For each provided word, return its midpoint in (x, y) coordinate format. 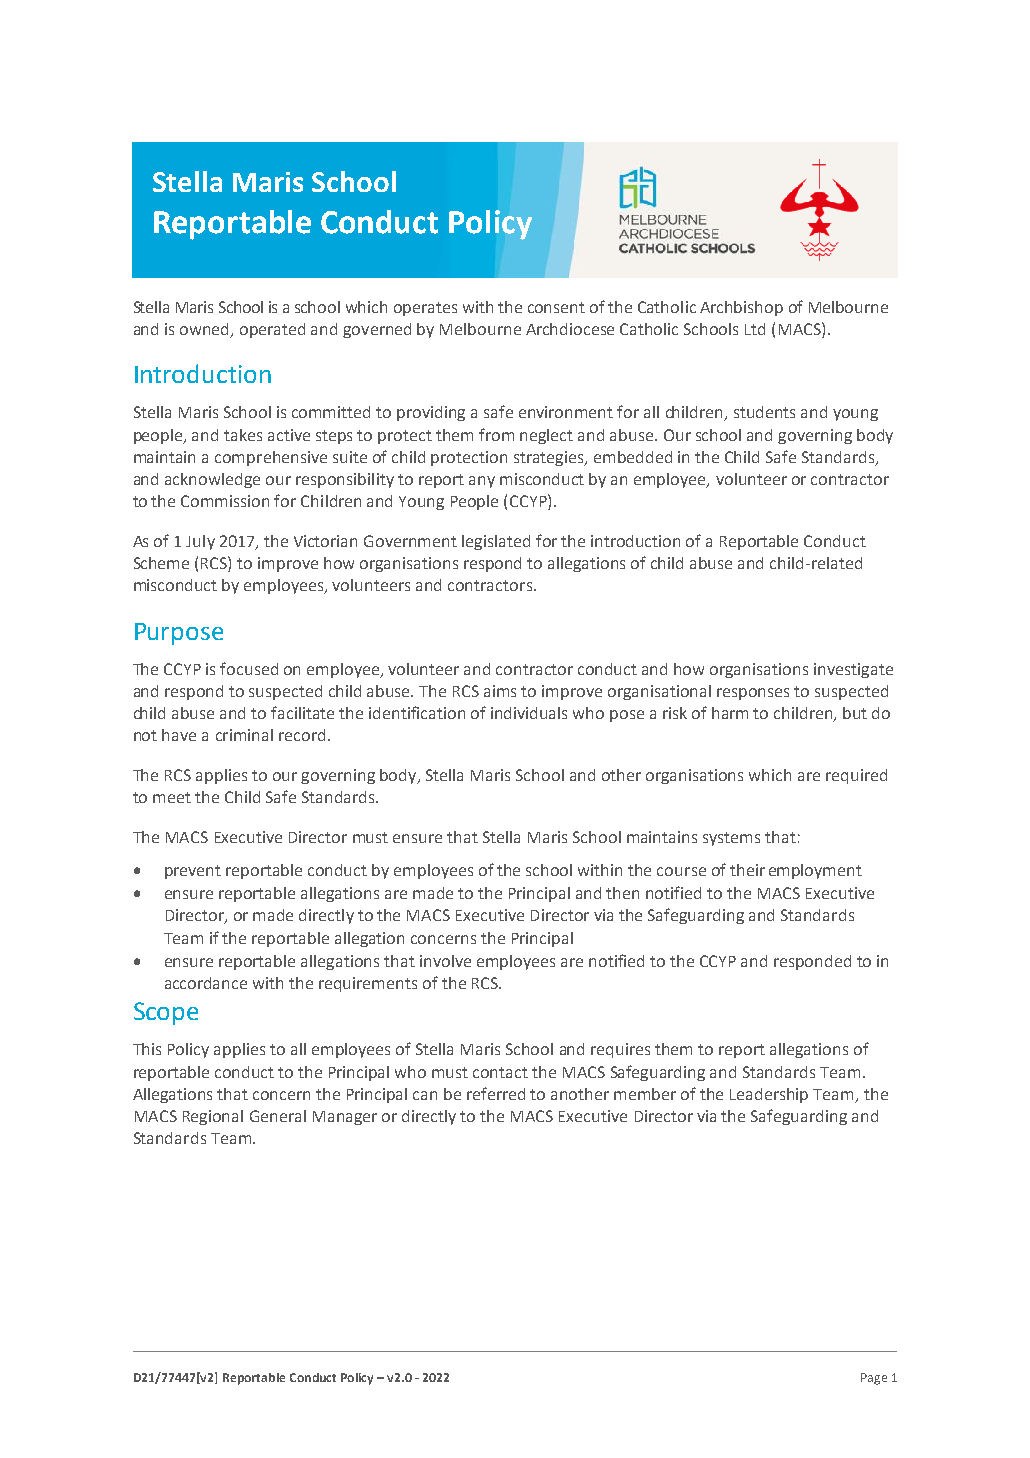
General (278, 1116)
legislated (496, 542)
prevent (193, 872)
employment (815, 871)
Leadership (769, 1095)
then (622, 893)
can (425, 1095)
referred (496, 1093)
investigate (853, 670)
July (200, 542)
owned (206, 330)
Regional (213, 1117)
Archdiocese (570, 329)
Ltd (755, 329)
